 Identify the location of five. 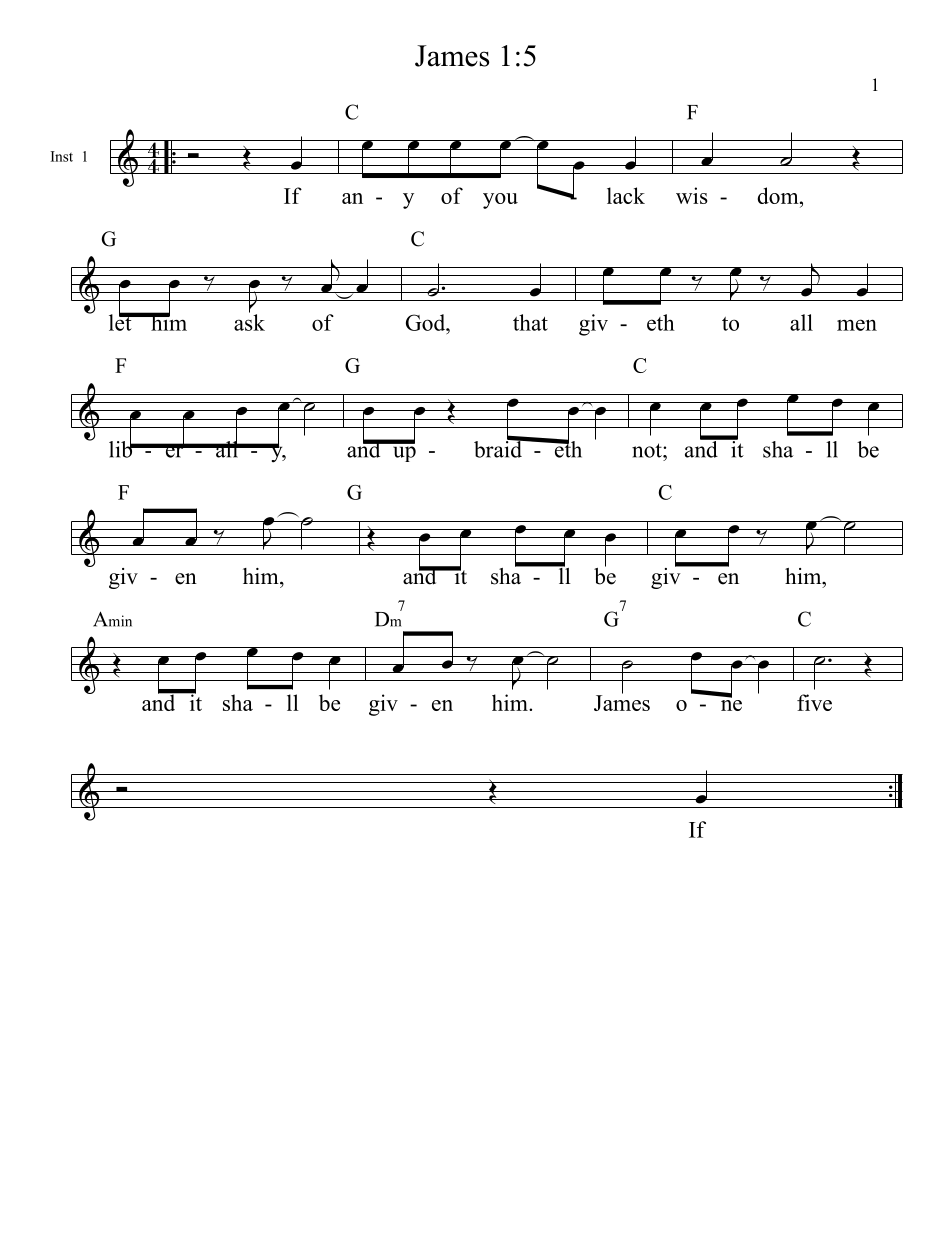
(814, 702).
